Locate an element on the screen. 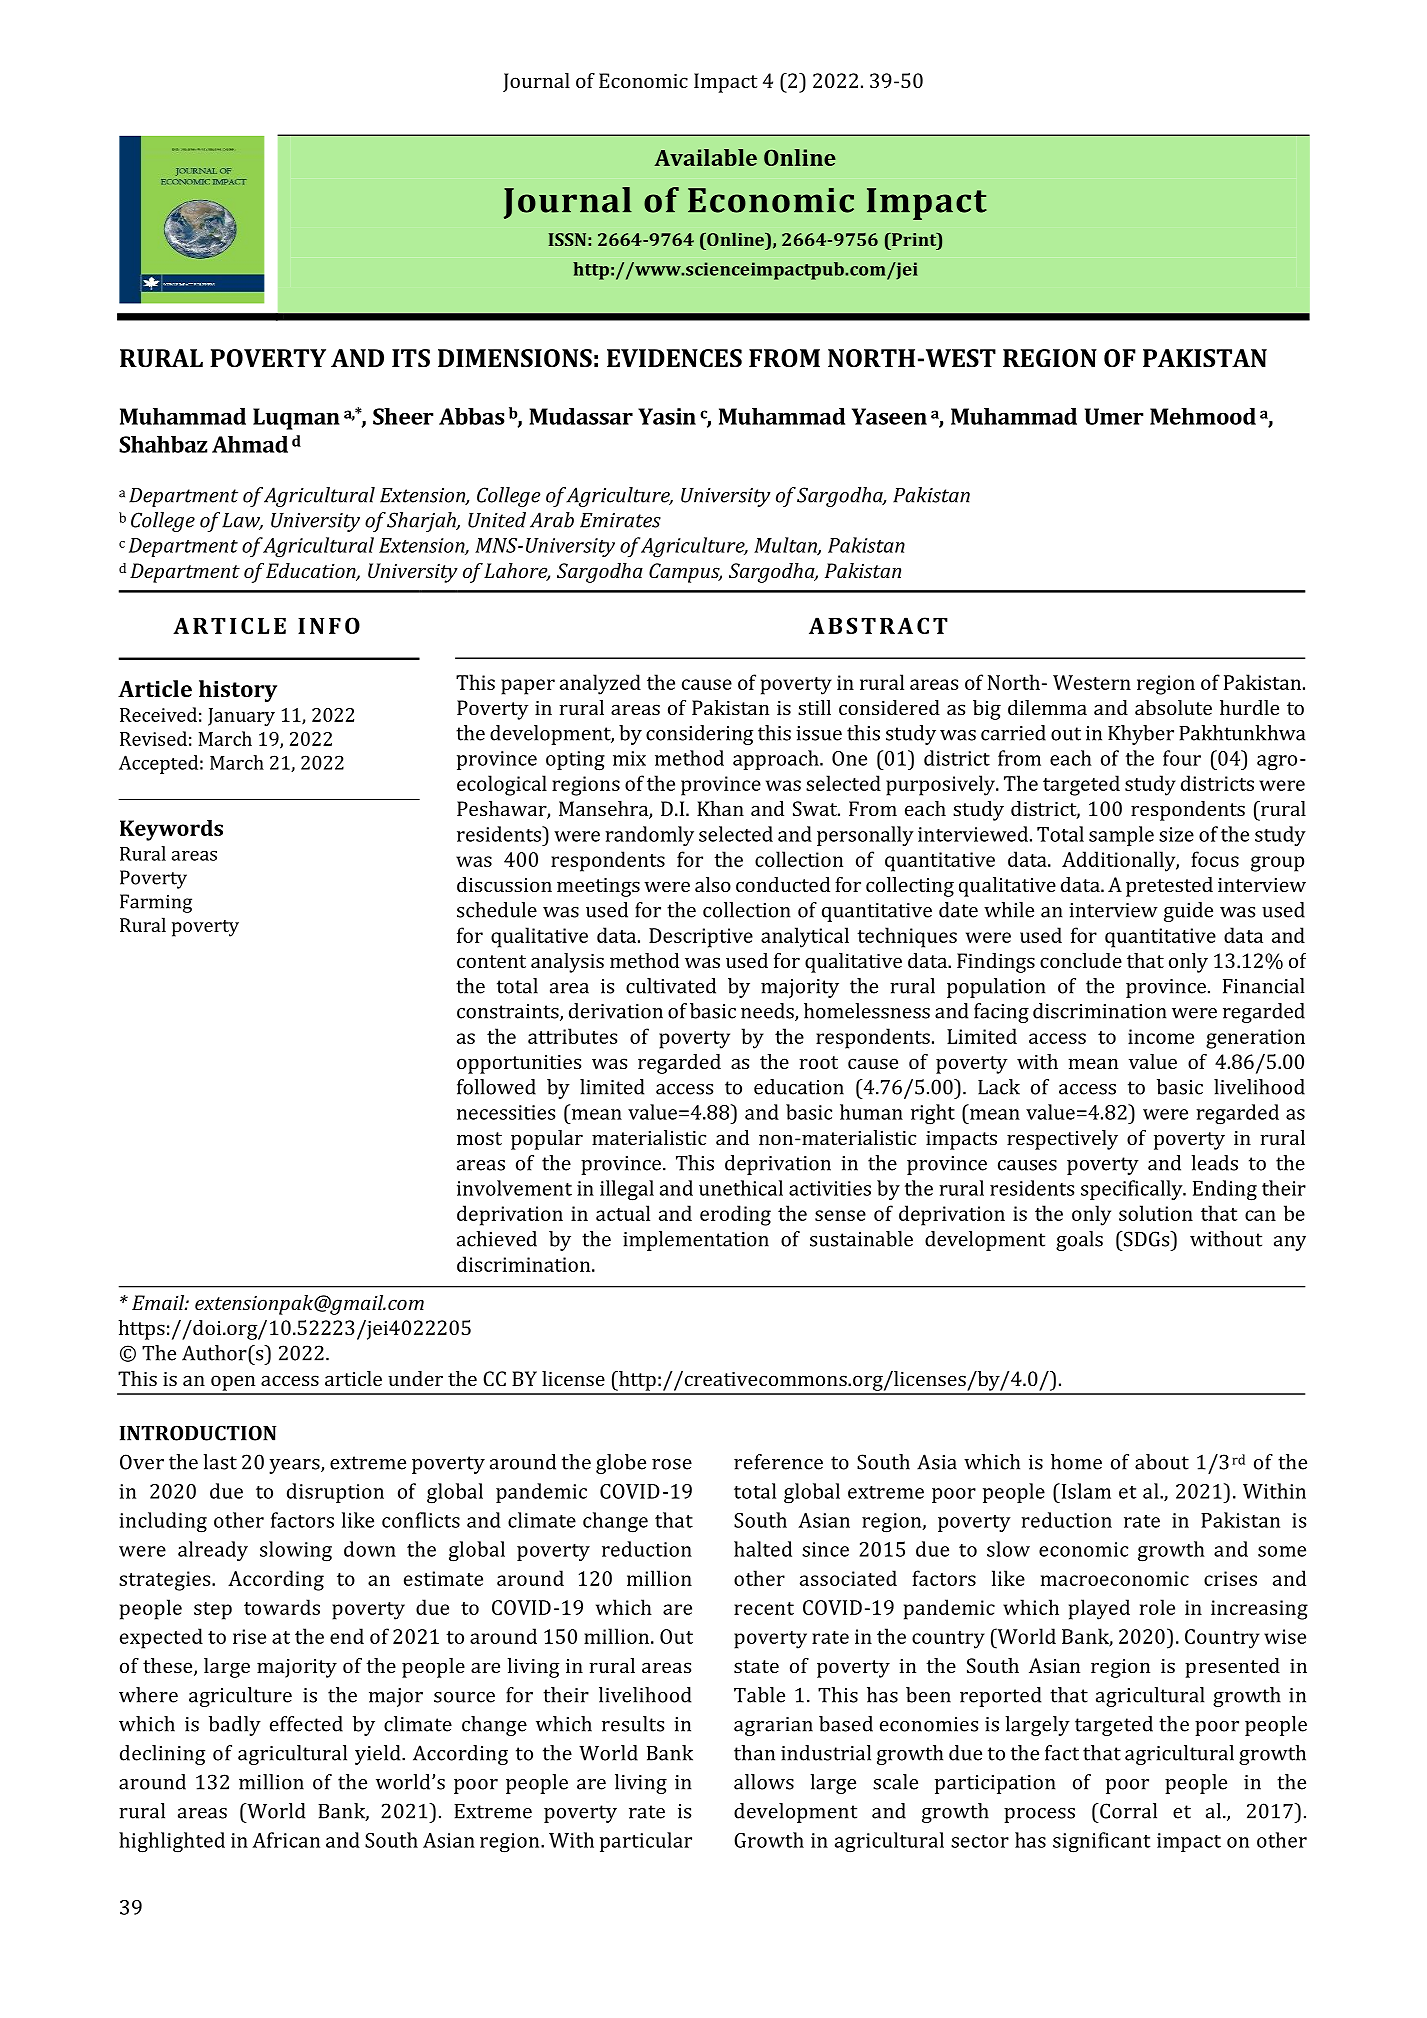 This screenshot has width=1427, height=2018. rose is located at coordinates (672, 1464).
